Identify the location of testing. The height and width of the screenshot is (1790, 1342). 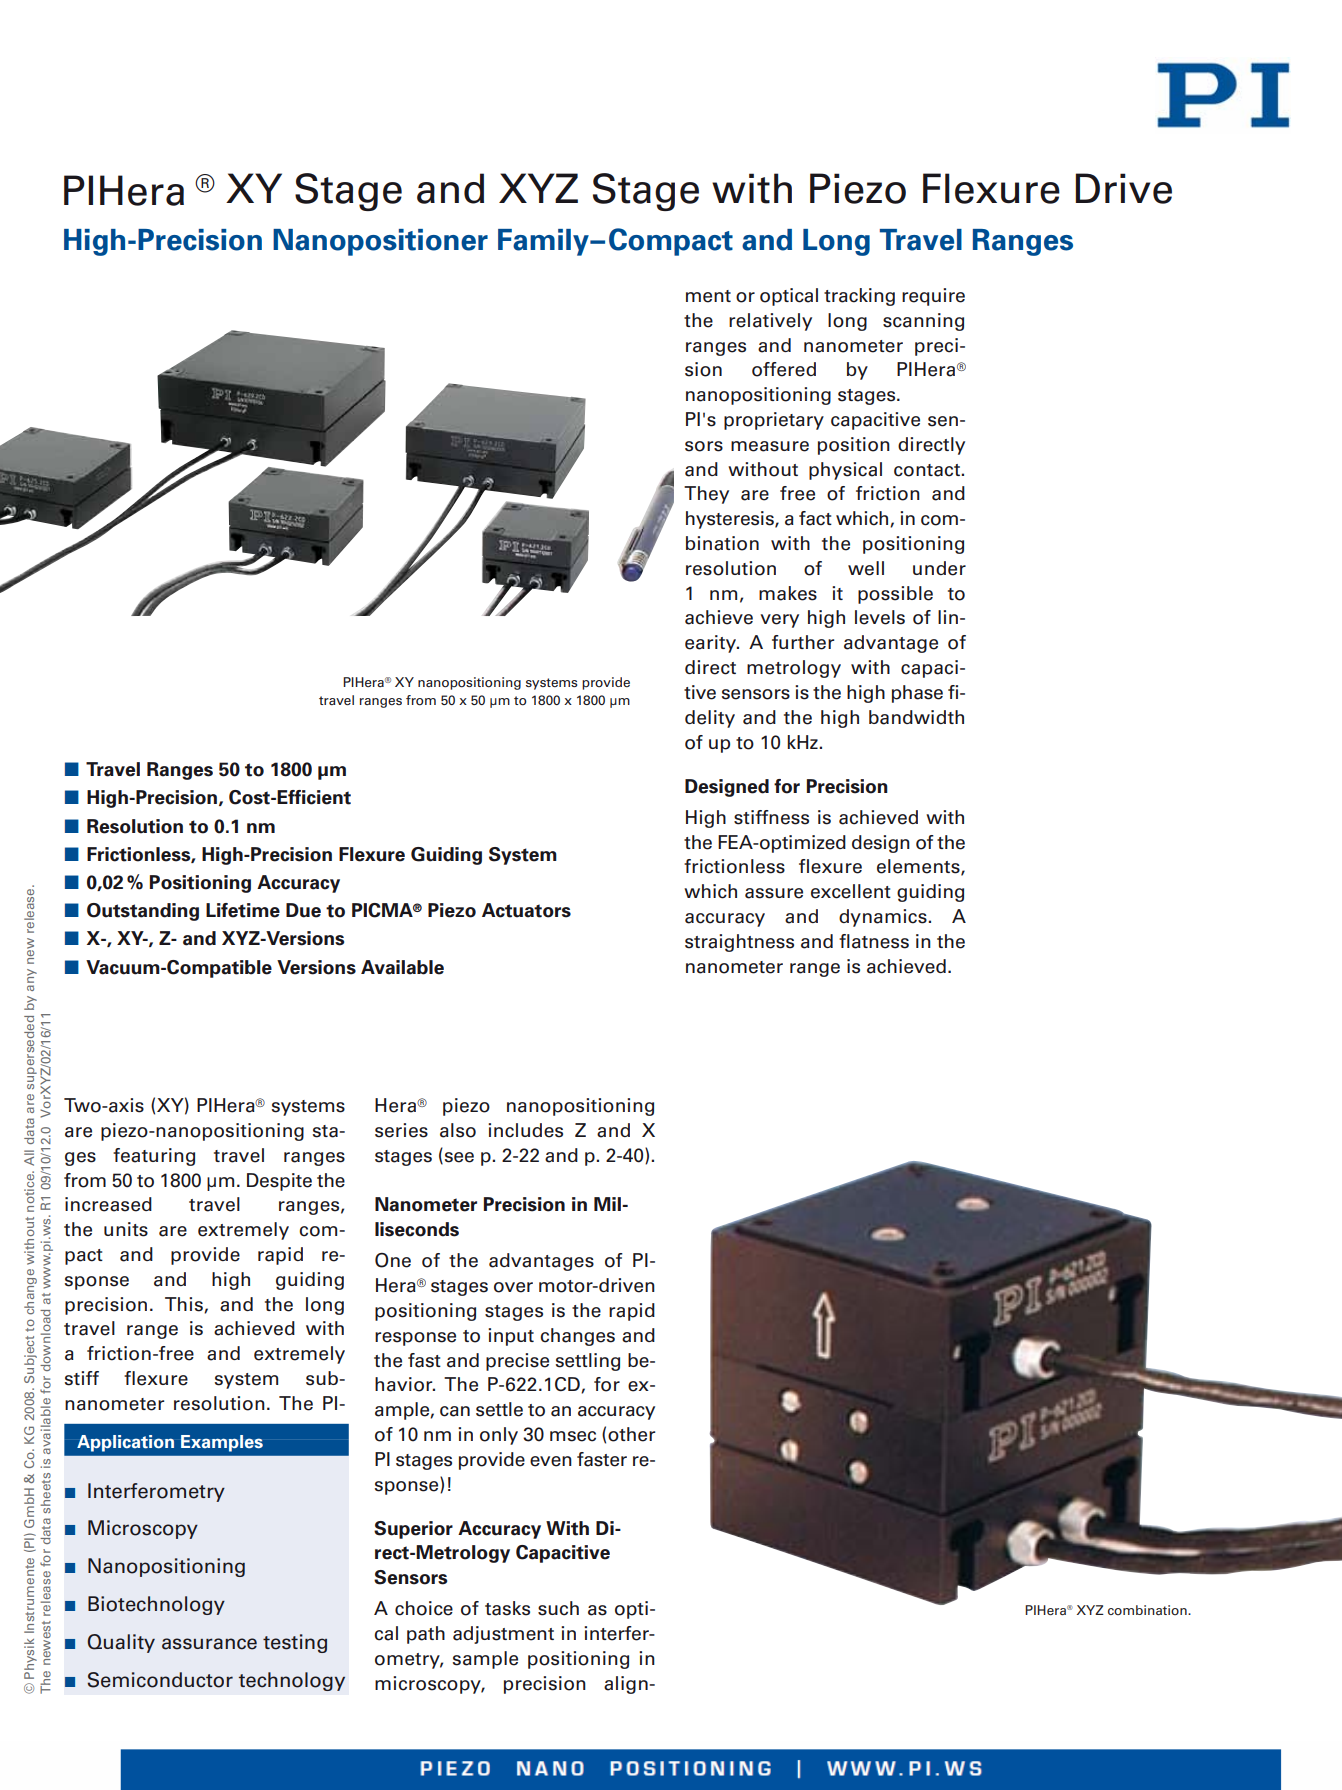
(295, 1643).
